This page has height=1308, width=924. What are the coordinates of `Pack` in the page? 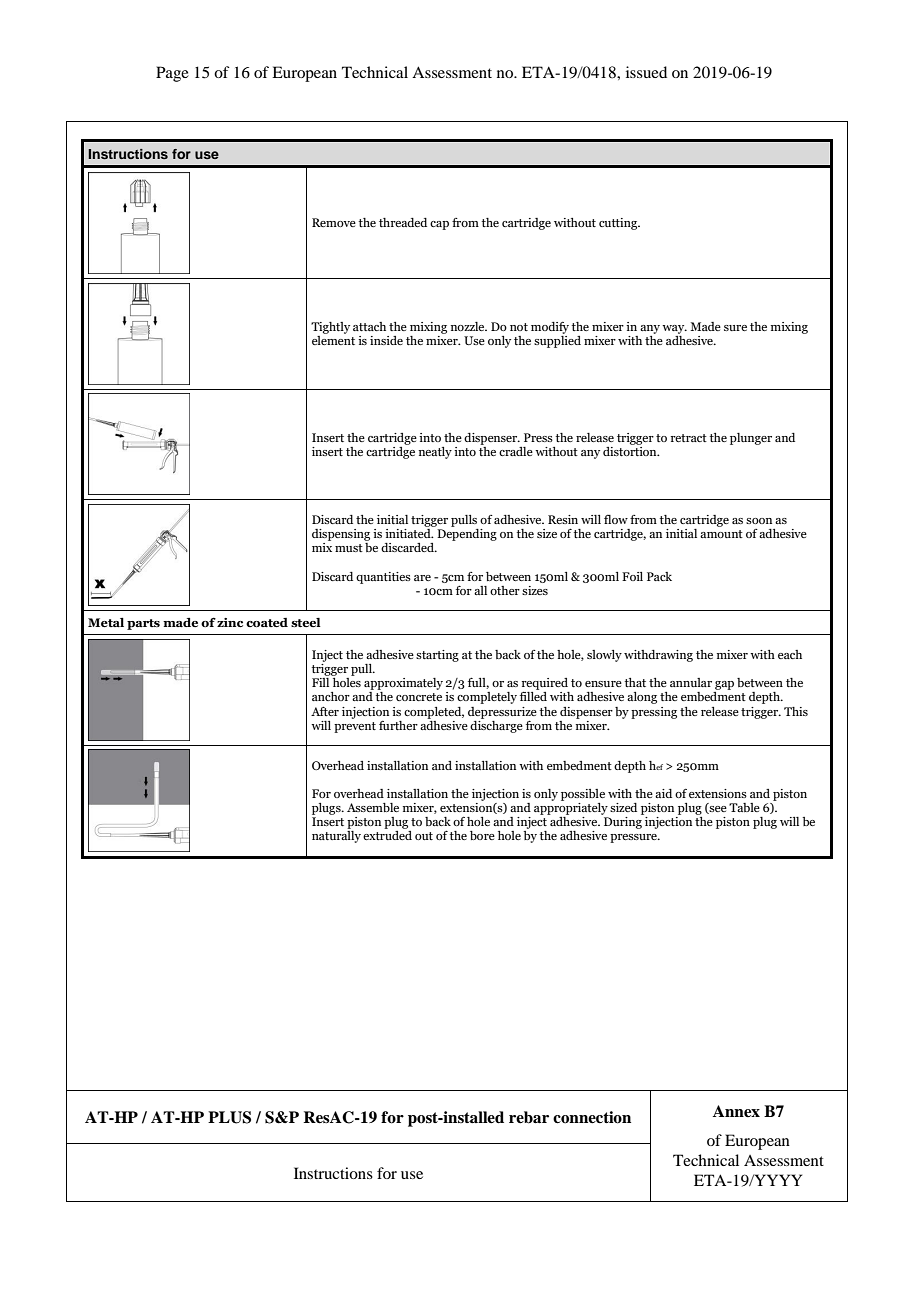 It's located at (659, 576).
